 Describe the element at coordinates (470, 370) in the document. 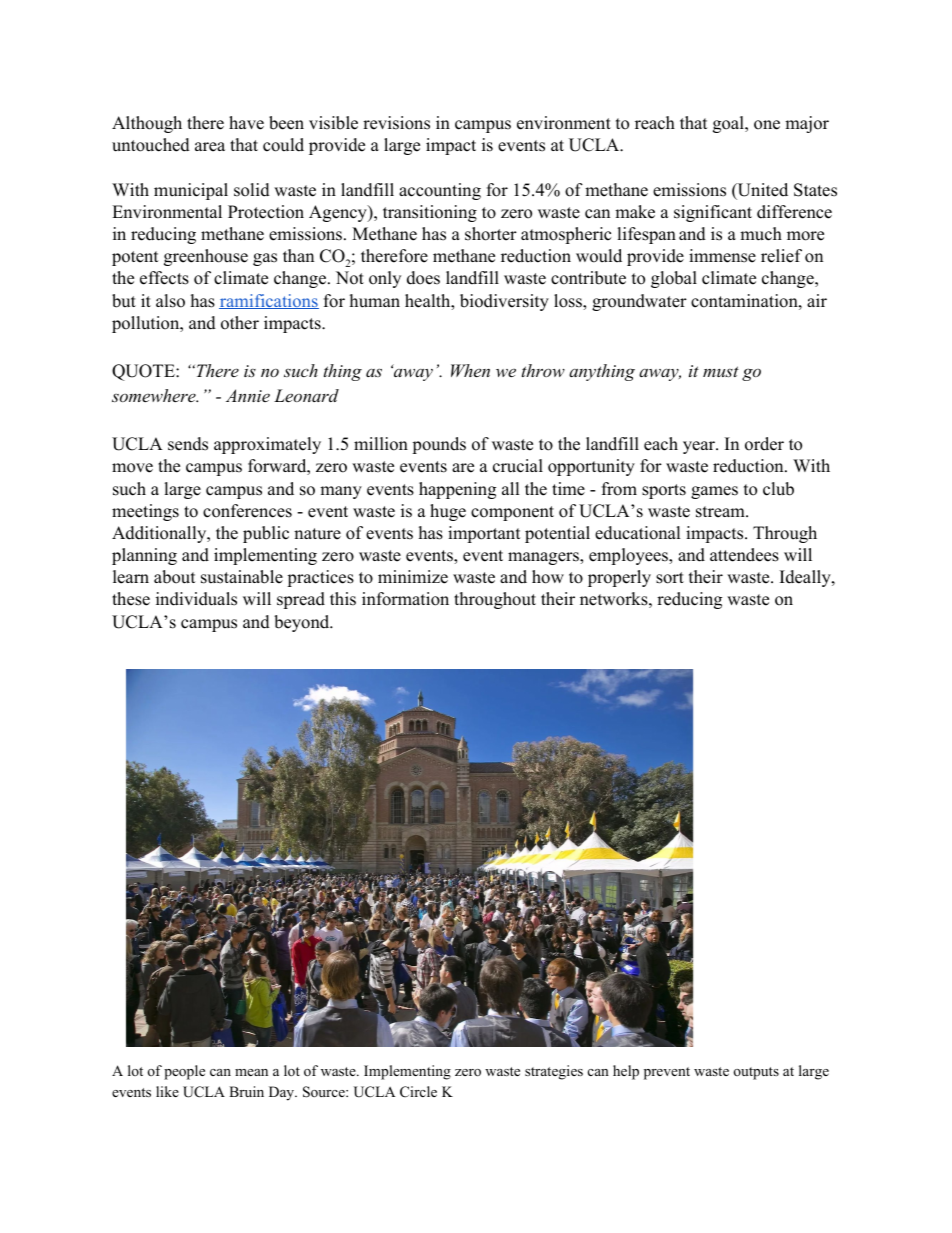

I see `When` at that location.
